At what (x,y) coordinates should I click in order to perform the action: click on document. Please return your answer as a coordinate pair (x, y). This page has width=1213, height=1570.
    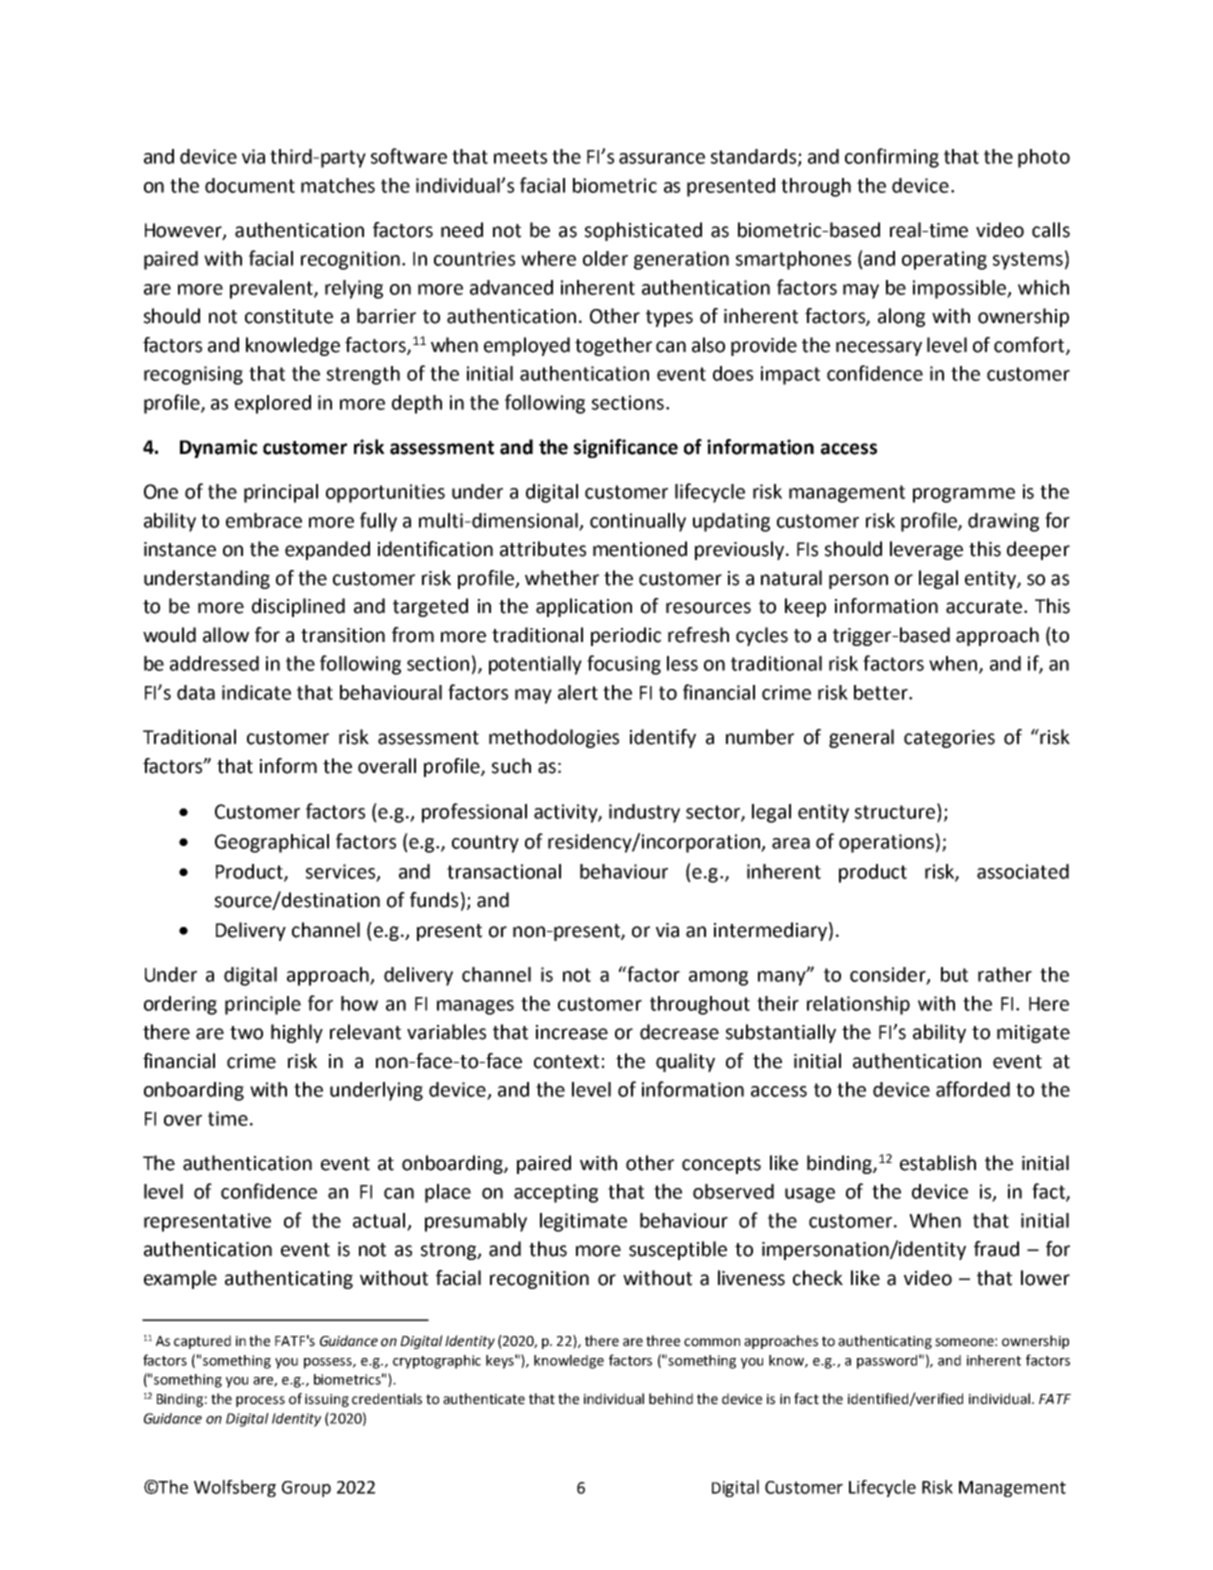
    Looking at the image, I should click on (250, 185).
